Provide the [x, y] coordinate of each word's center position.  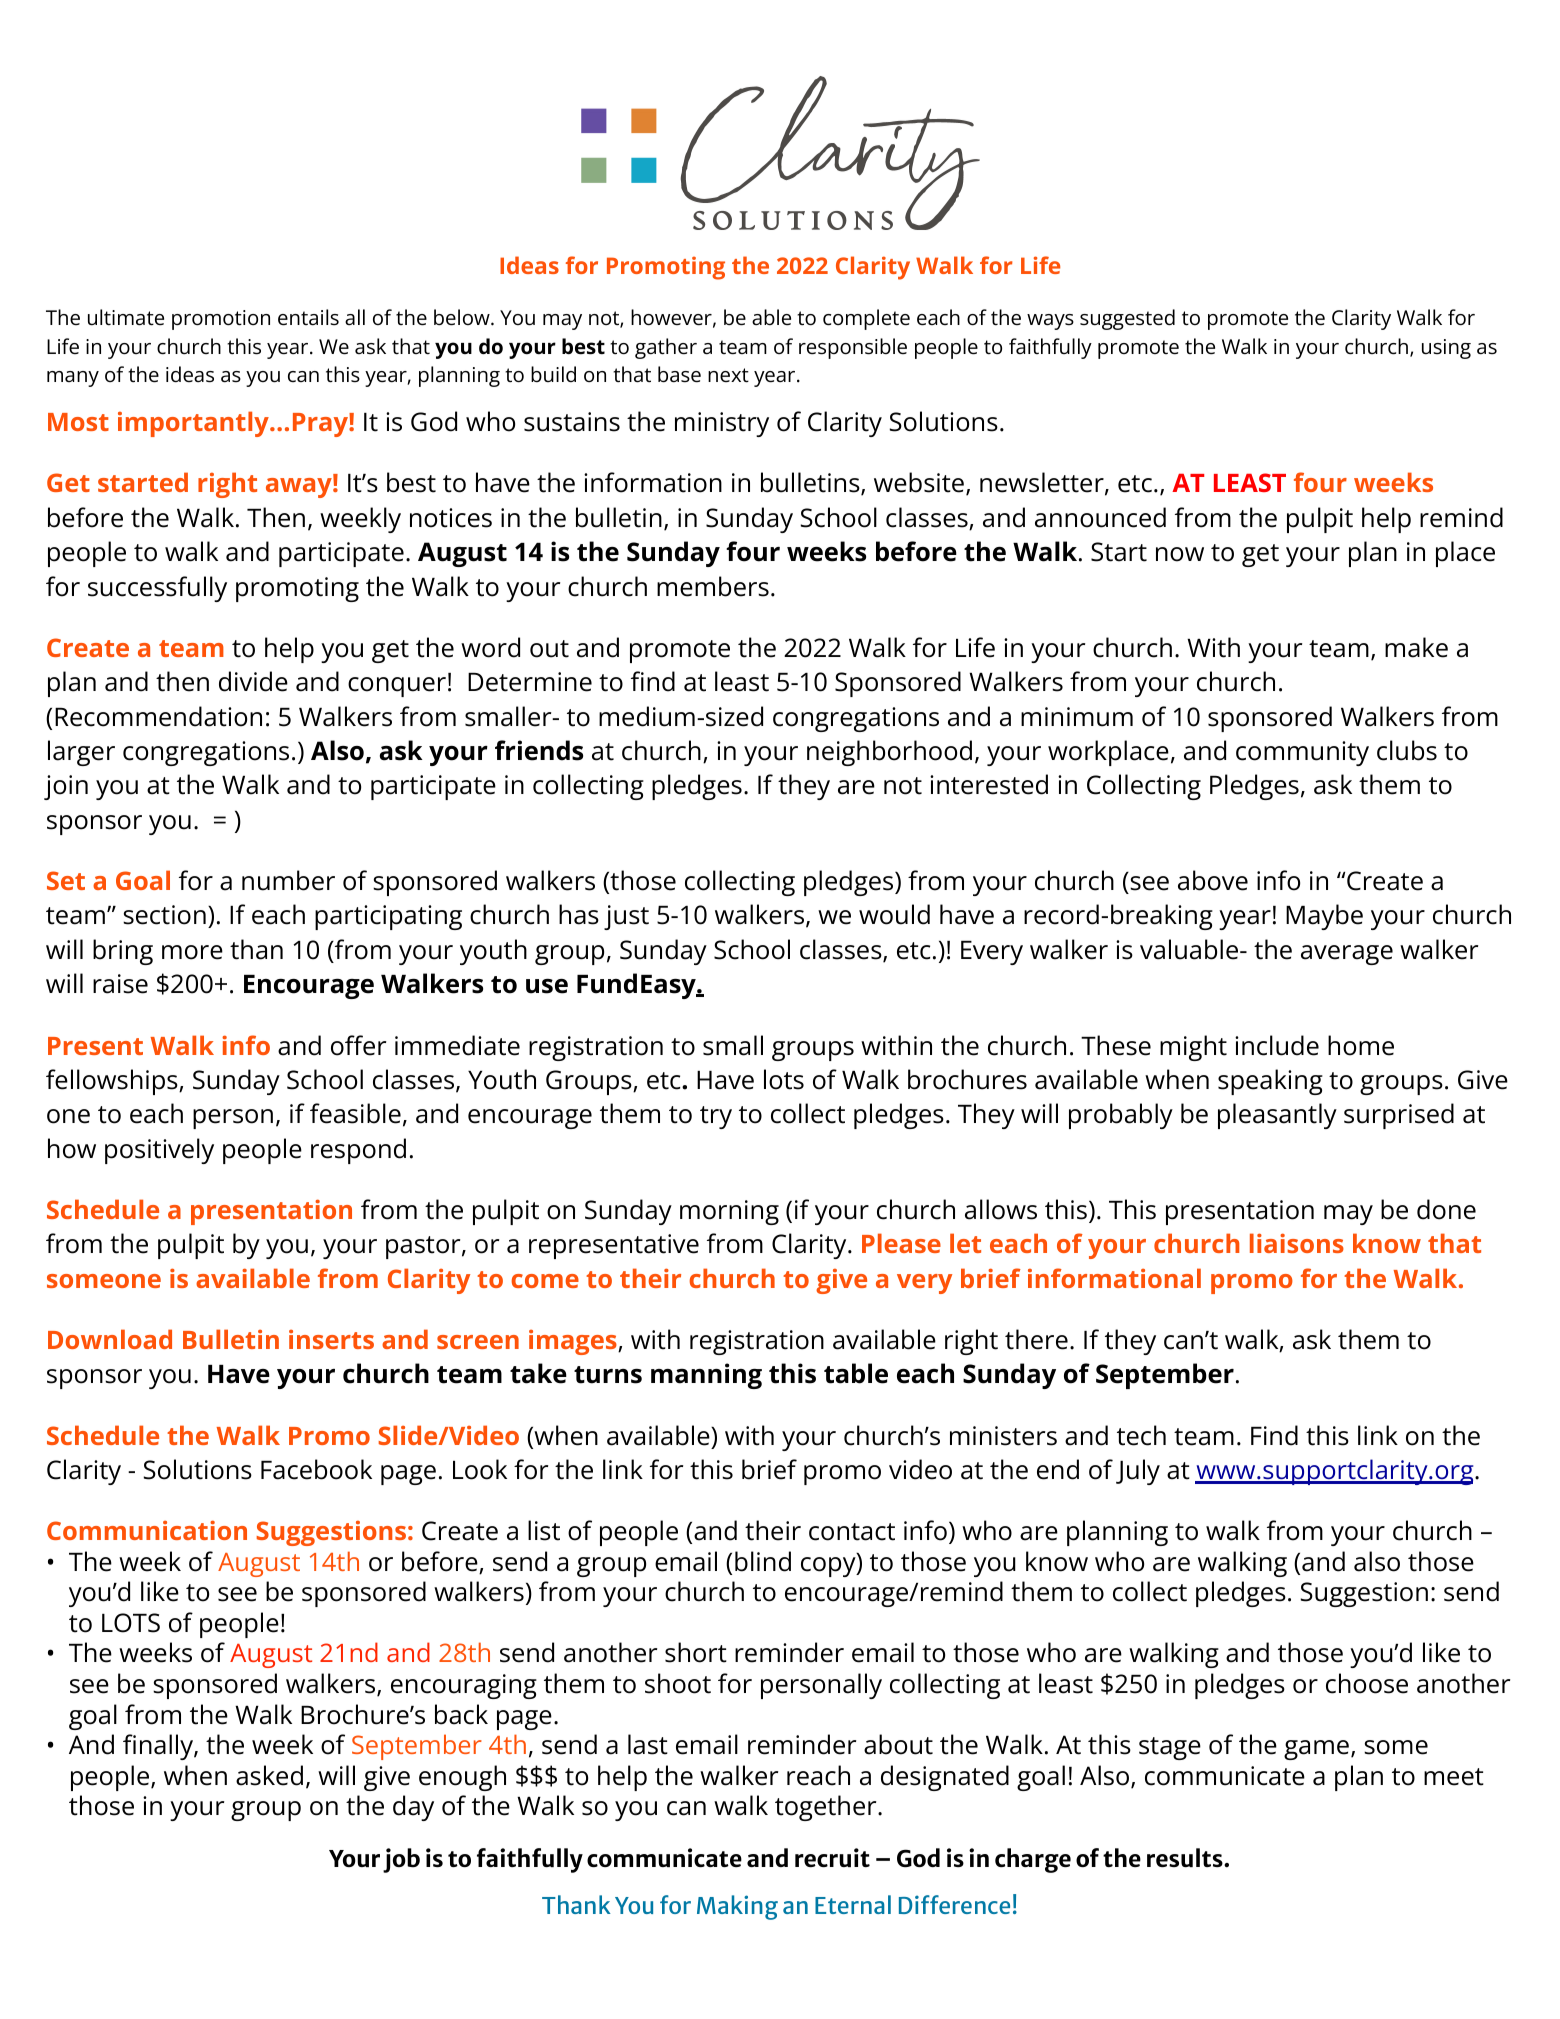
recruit [832, 1857]
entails [308, 317]
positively [159, 1151]
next [728, 375]
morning [729, 1212]
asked [269, 1775]
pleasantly [1277, 1116]
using [1446, 349]
